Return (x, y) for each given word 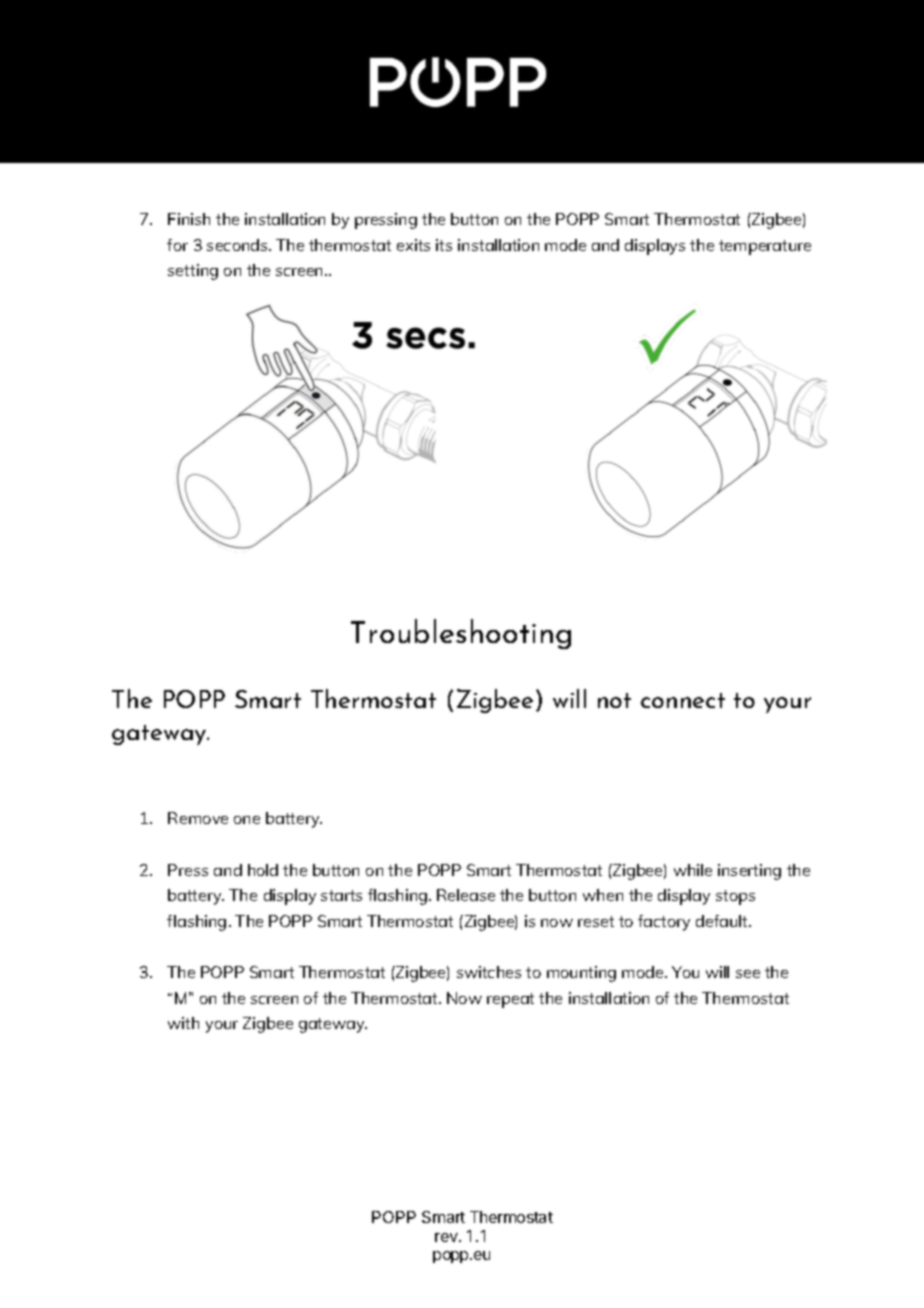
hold (263, 870)
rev (447, 1237)
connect (683, 700)
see (748, 974)
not (614, 700)
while (693, 870)
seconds (238, 245)
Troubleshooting (461, 634)
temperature (765, 247)
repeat (510, 1000)
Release (466, 895)
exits (413, 245)
